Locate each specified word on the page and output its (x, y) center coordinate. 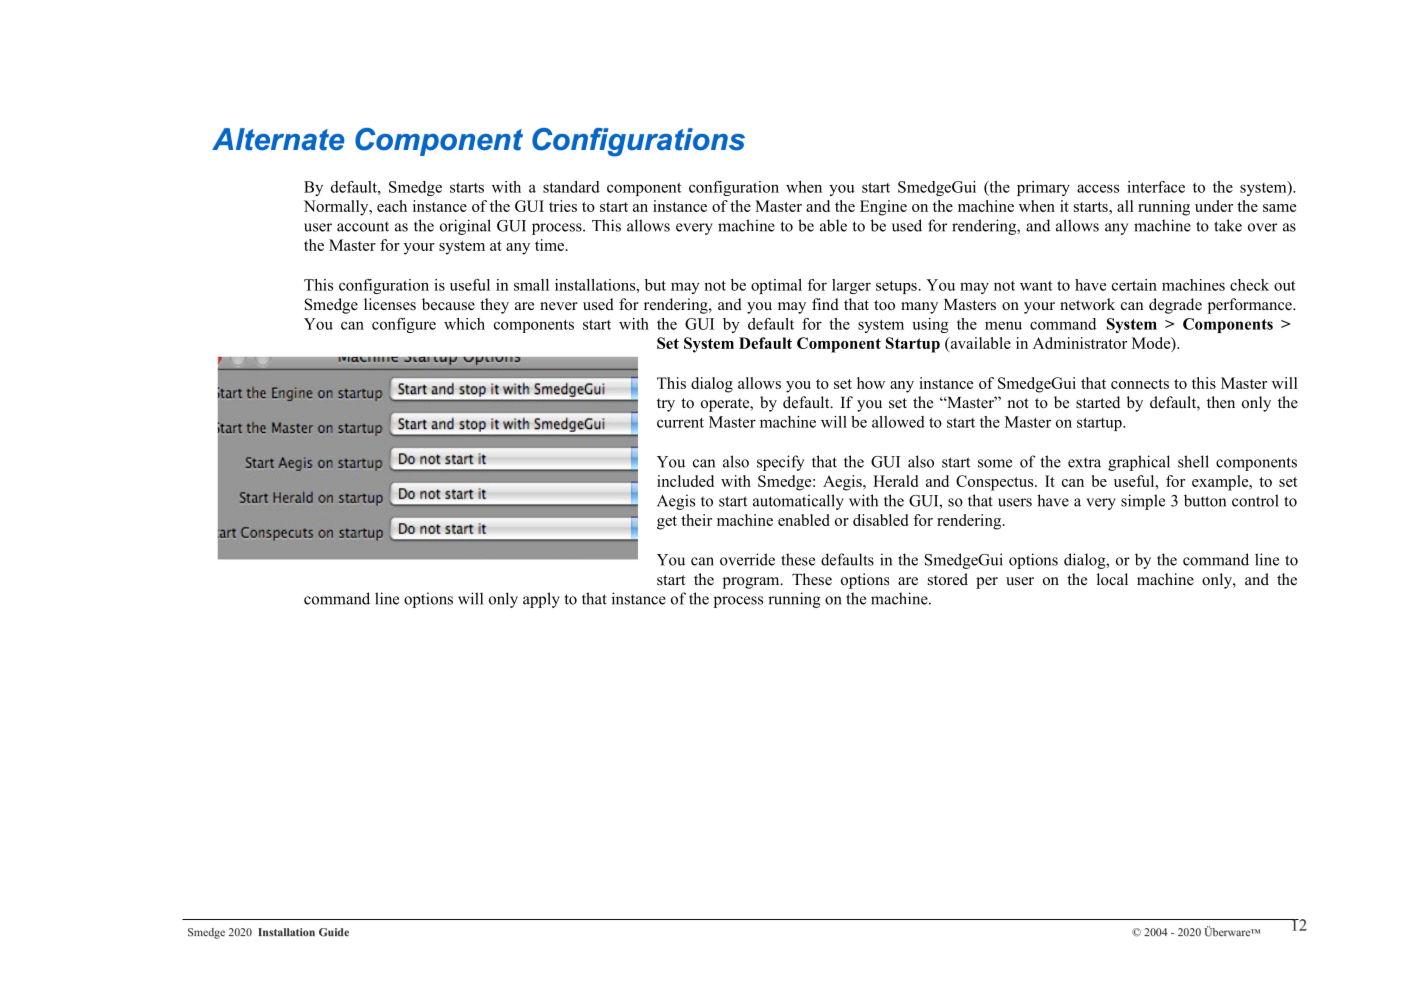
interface (1156, 187)
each (392, 206)
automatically (798, 502)
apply (541, 600)
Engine (883, 208)
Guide (334, 932)
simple (1143, 502)
